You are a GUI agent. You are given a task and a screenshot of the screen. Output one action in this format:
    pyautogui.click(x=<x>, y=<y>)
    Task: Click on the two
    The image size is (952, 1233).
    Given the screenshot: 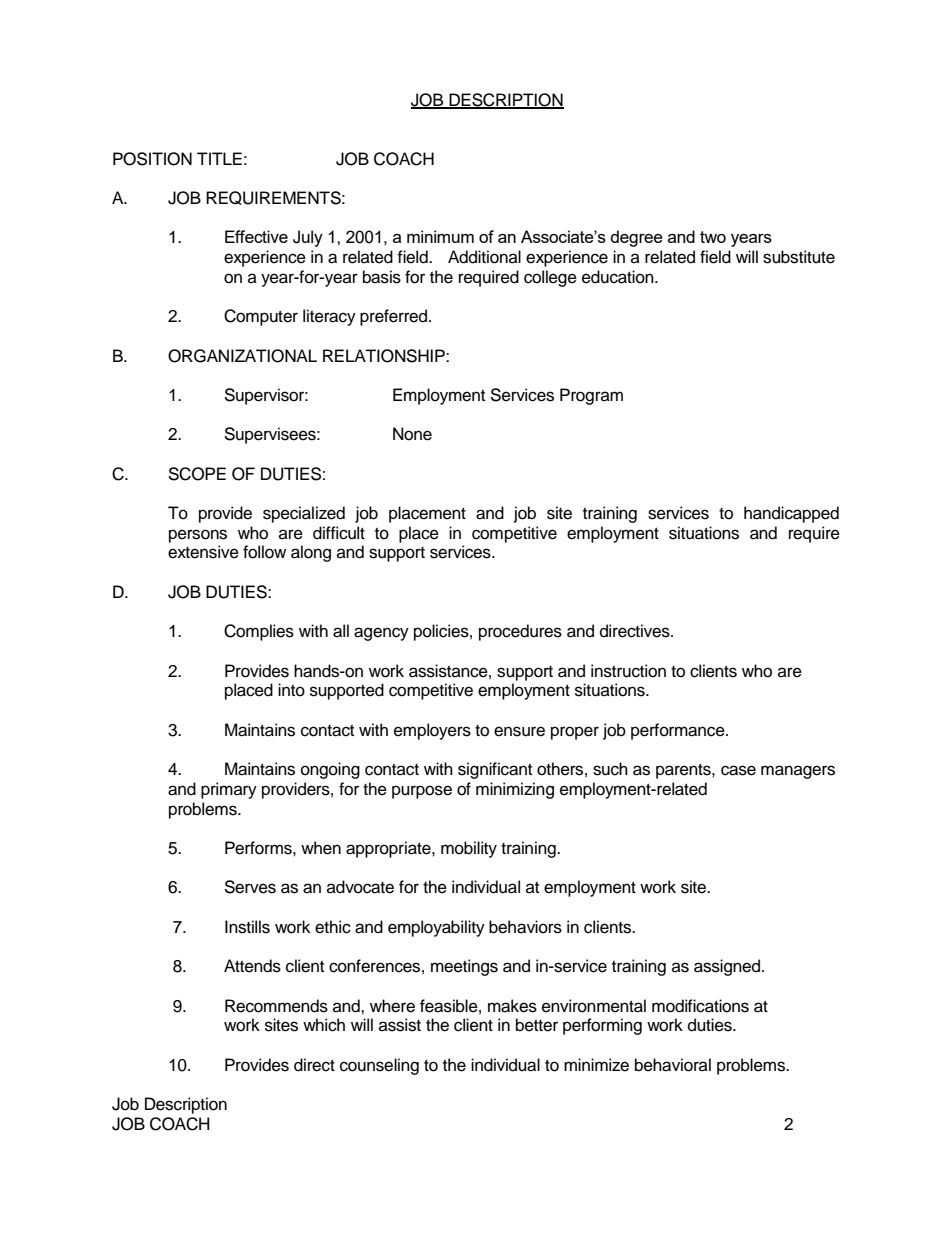 What is the action you would take?
    pyautogui.click(x=713, y=237)
